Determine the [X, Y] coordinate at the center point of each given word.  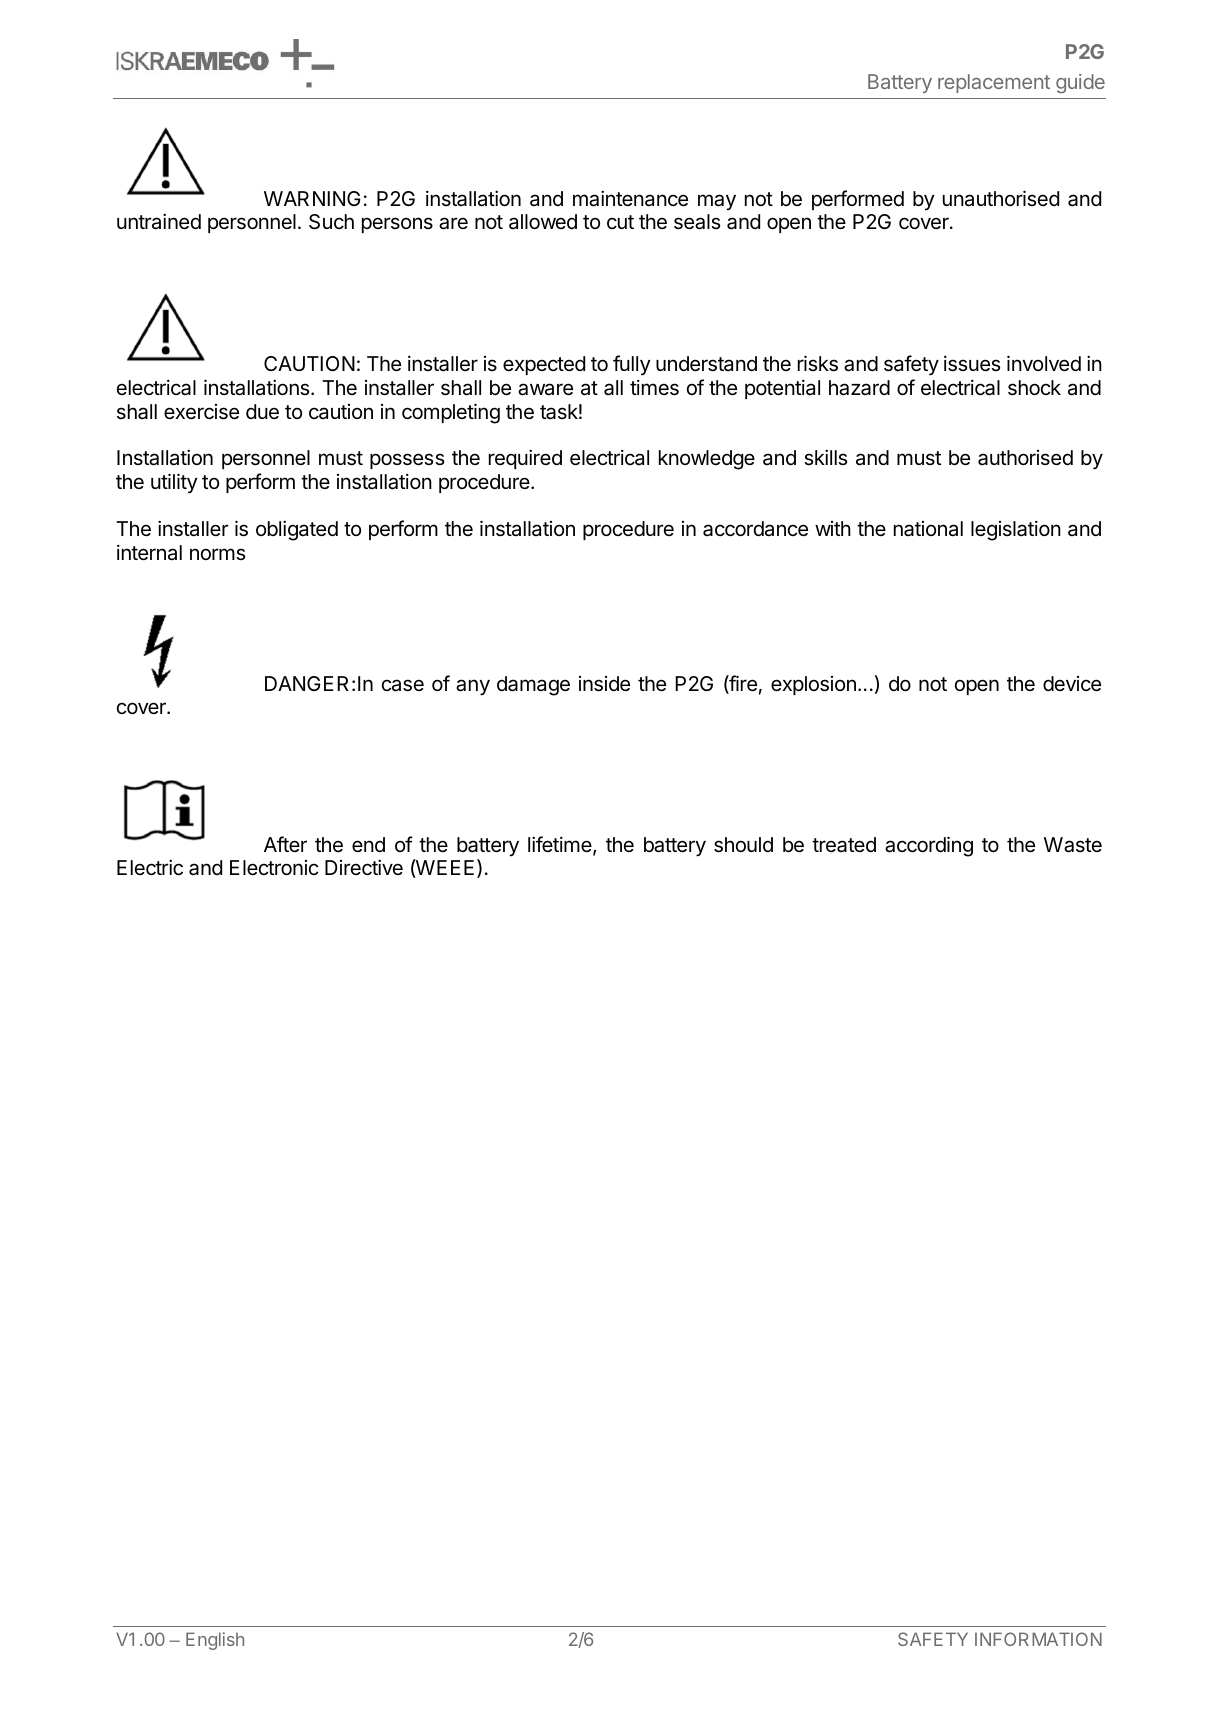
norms [217, 554]
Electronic [274, 867]
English [215, 1641]
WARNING [312, 198]
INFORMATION [1038, 1639]
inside [604, 684]
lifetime [561, 845]
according [929, 846]
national [928, 529]
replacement [994, 83]
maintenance [630, 198]
